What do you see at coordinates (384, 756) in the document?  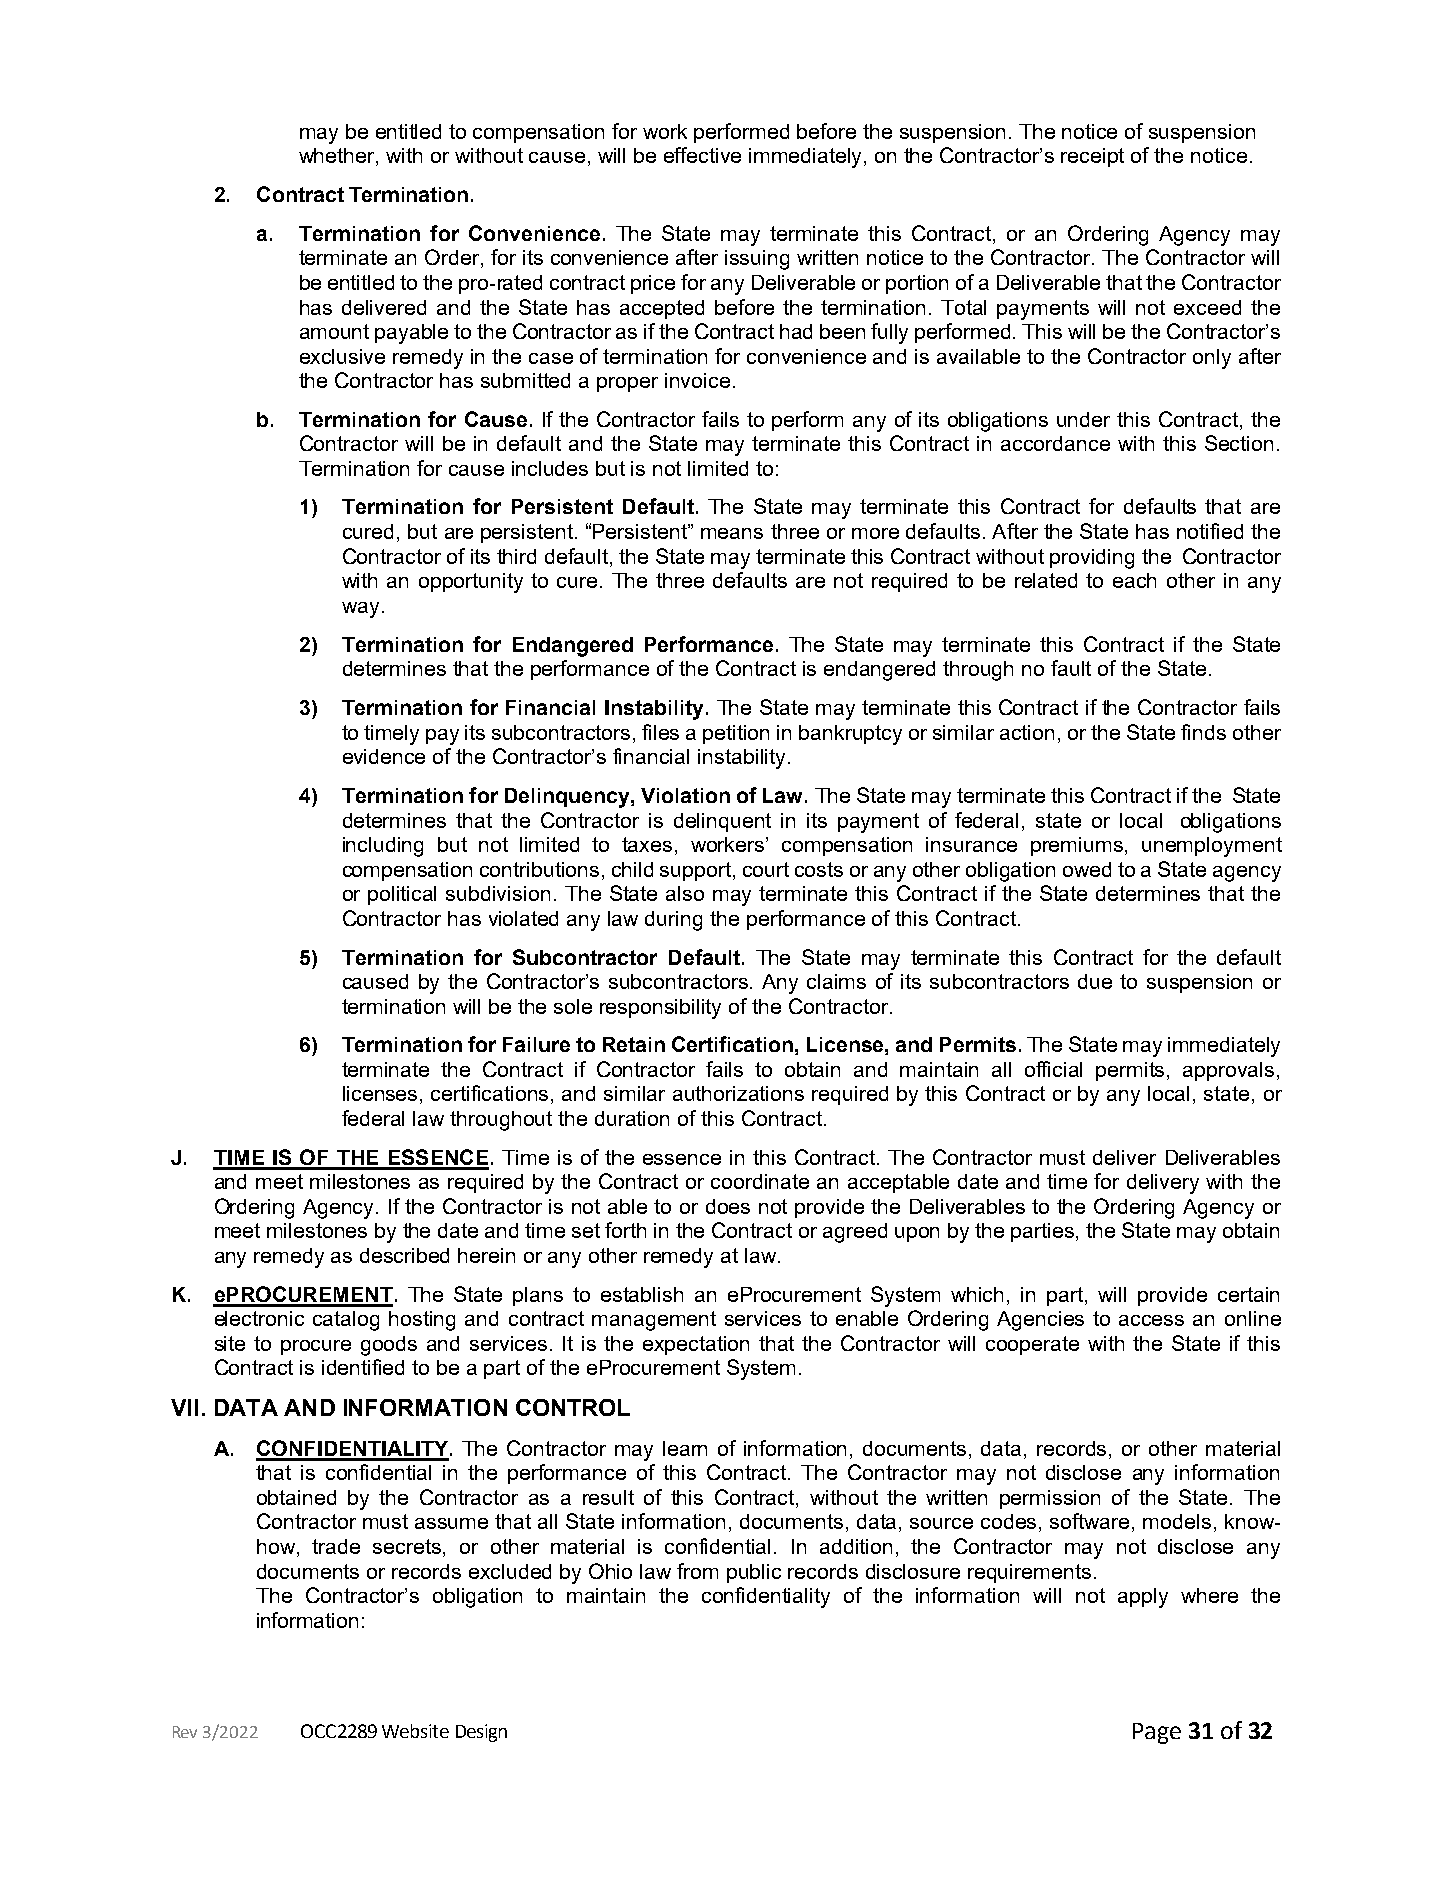 I see `evidence` at bounding box center [384, 756].
